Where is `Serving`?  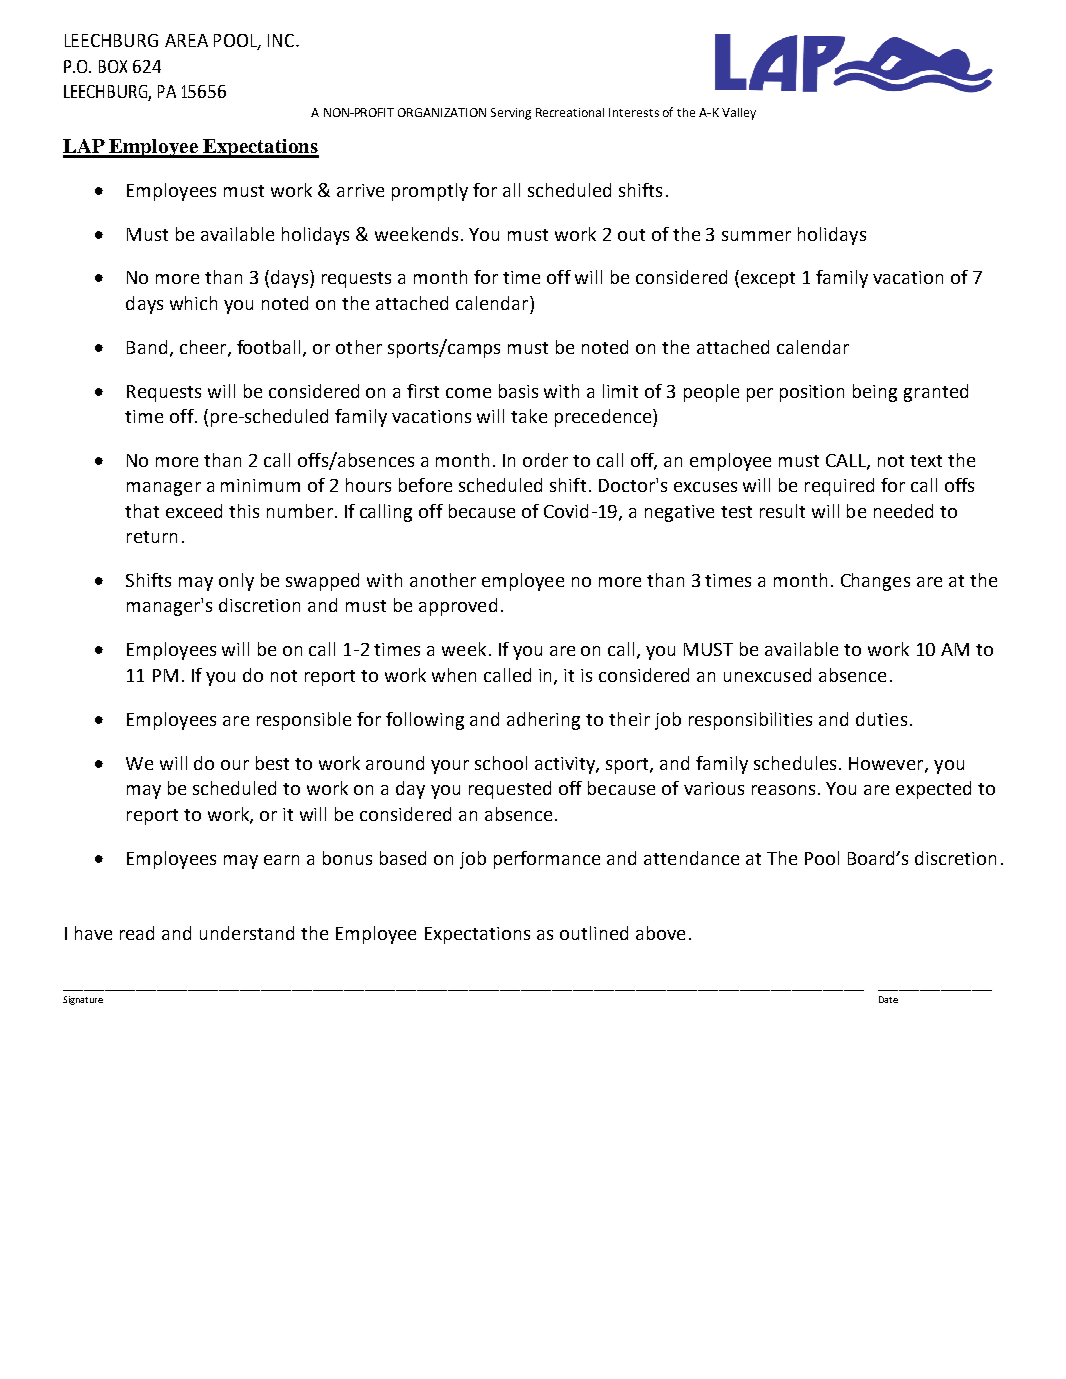 Serving is located at coordinates (511, 114).
